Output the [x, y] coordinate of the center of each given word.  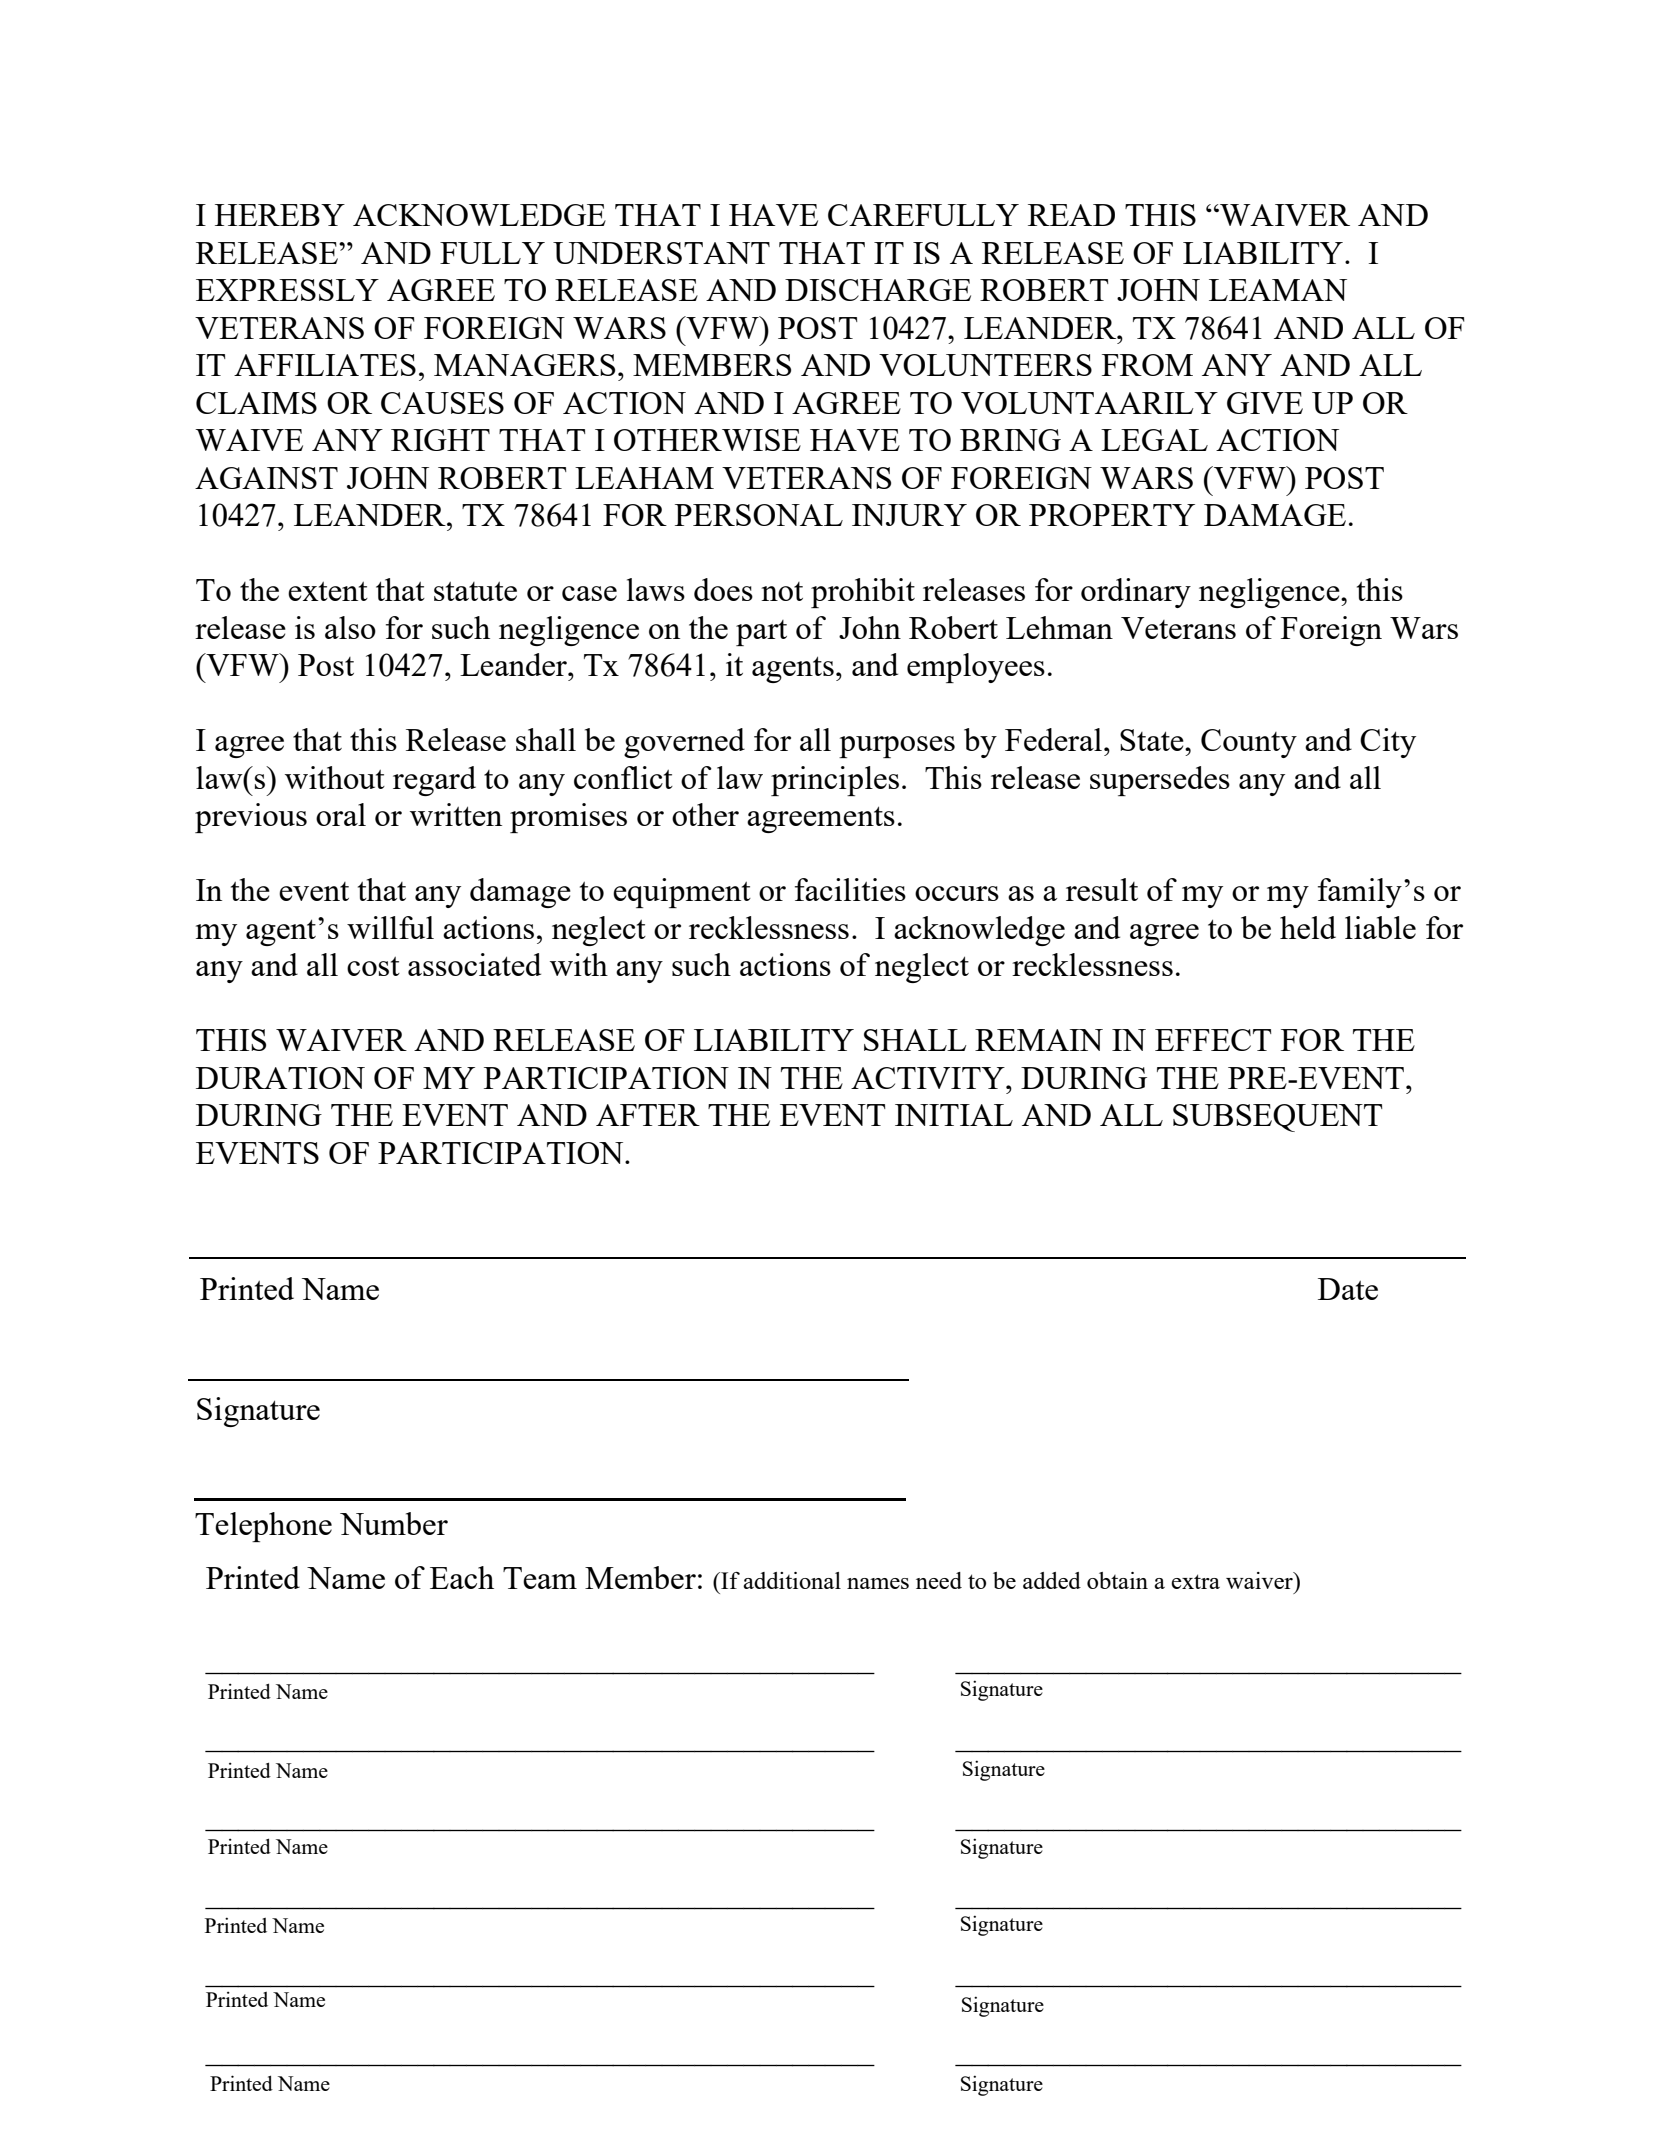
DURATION [280, 1078]
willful [390, 927]
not [782, 591]
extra [1195, 1581]
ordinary [1136, 593]
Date [1348, 1289]
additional [792, 1580]
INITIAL [954, 1115]
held [1308, 927]
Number [394, 1523]
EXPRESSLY [287, 290]
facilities [850, 889]
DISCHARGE [878, 290]
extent [328, 591]
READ [1071, 215]
